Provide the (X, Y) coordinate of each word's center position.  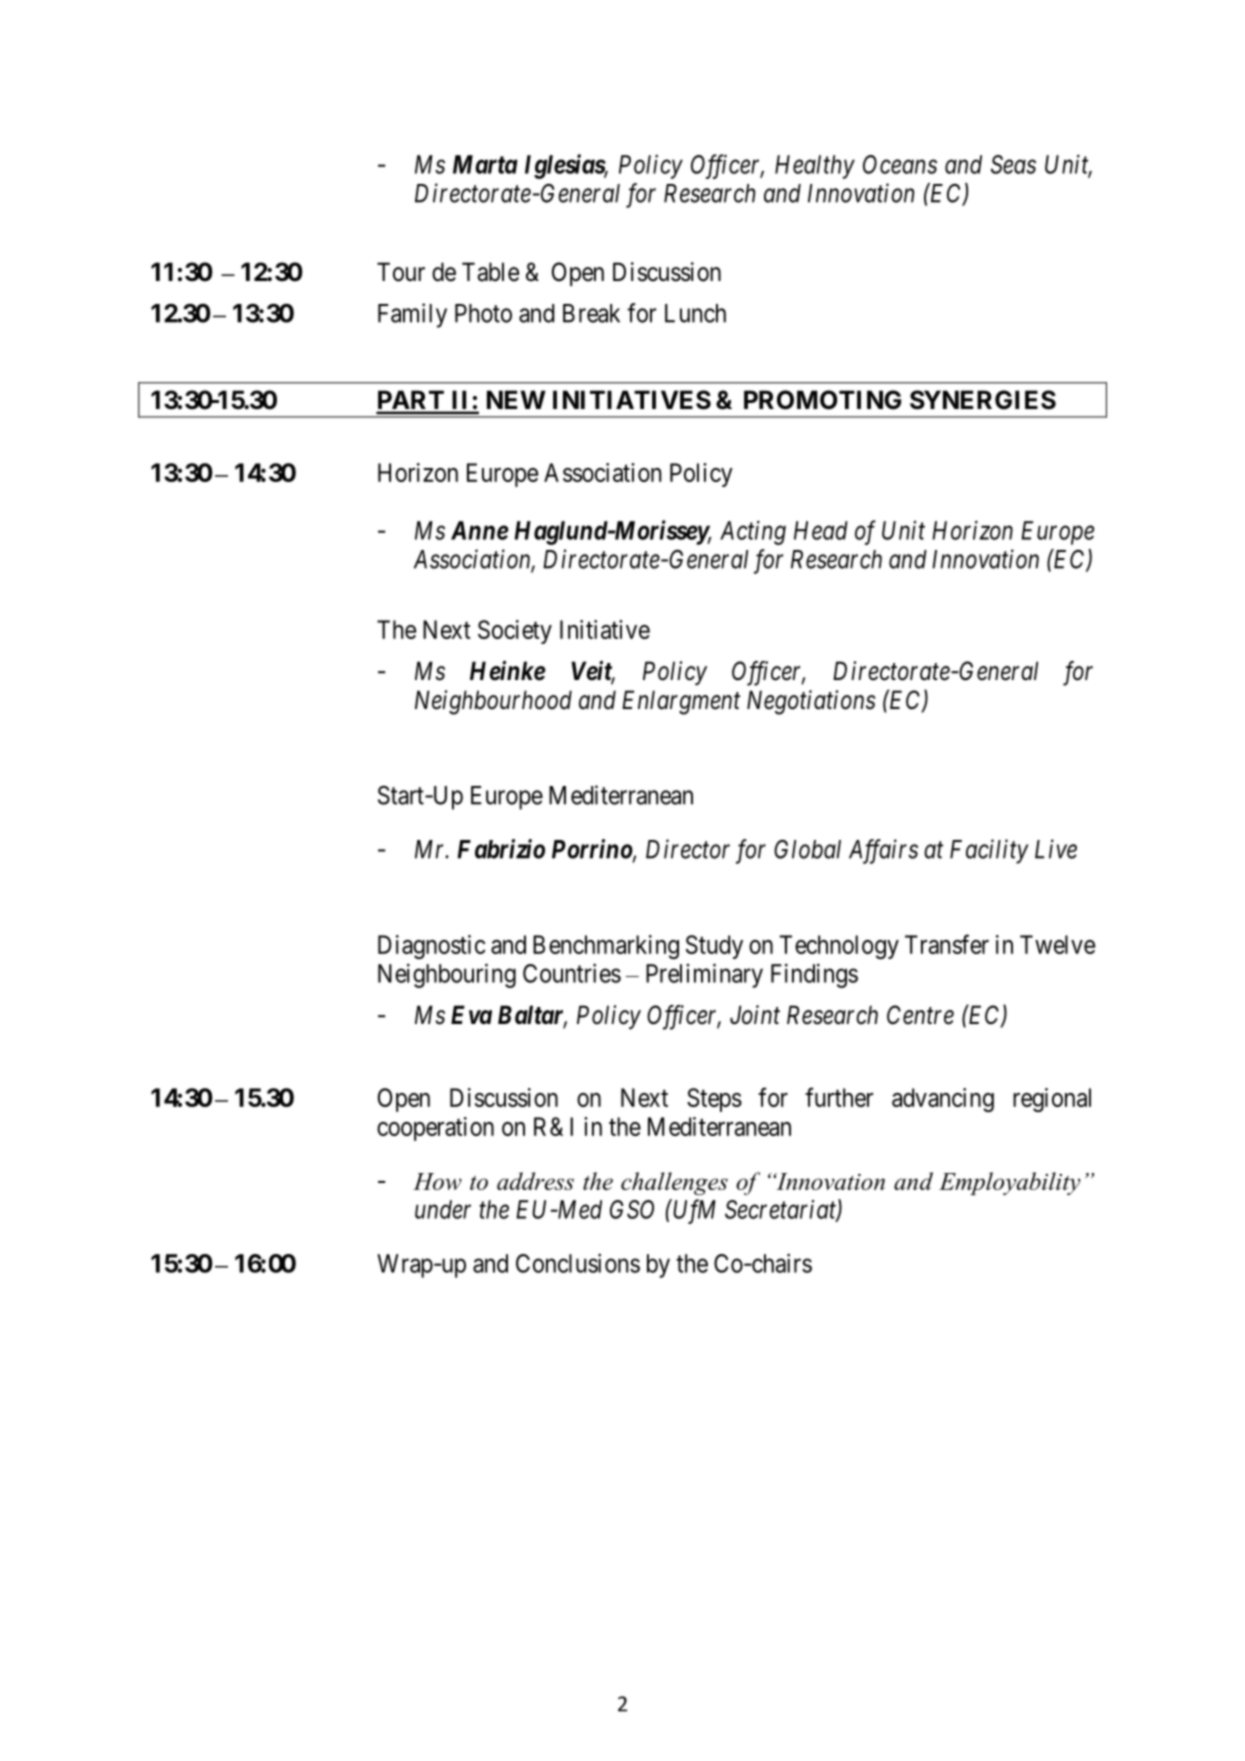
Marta (485, 164)
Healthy (815, 167)
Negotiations (811, 702)
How (437, 1181)
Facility (989, 851)
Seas (1013, 164)
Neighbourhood (493, 702)
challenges (674, 1183)
